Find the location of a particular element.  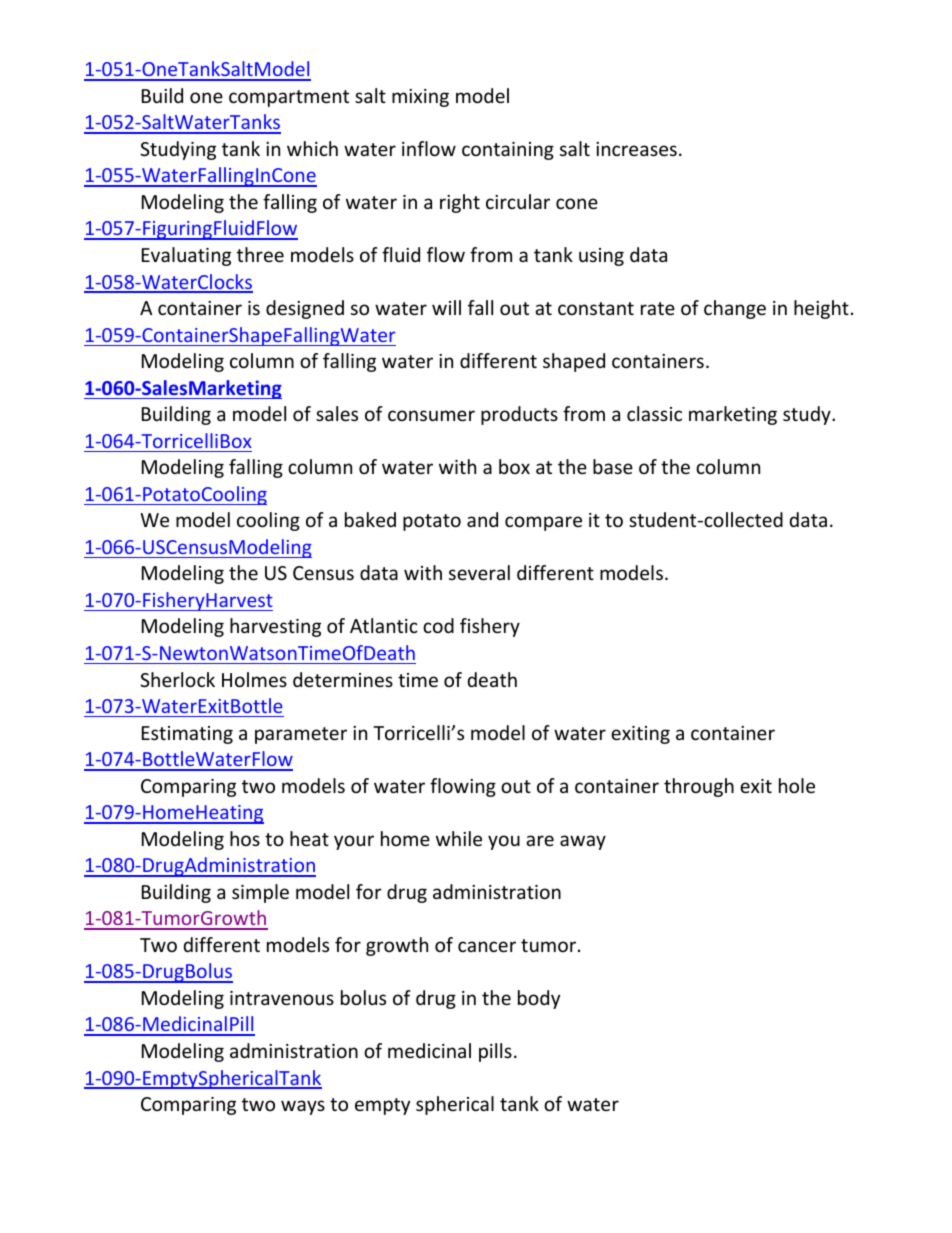

increases is located at coordinates (636, 149).
